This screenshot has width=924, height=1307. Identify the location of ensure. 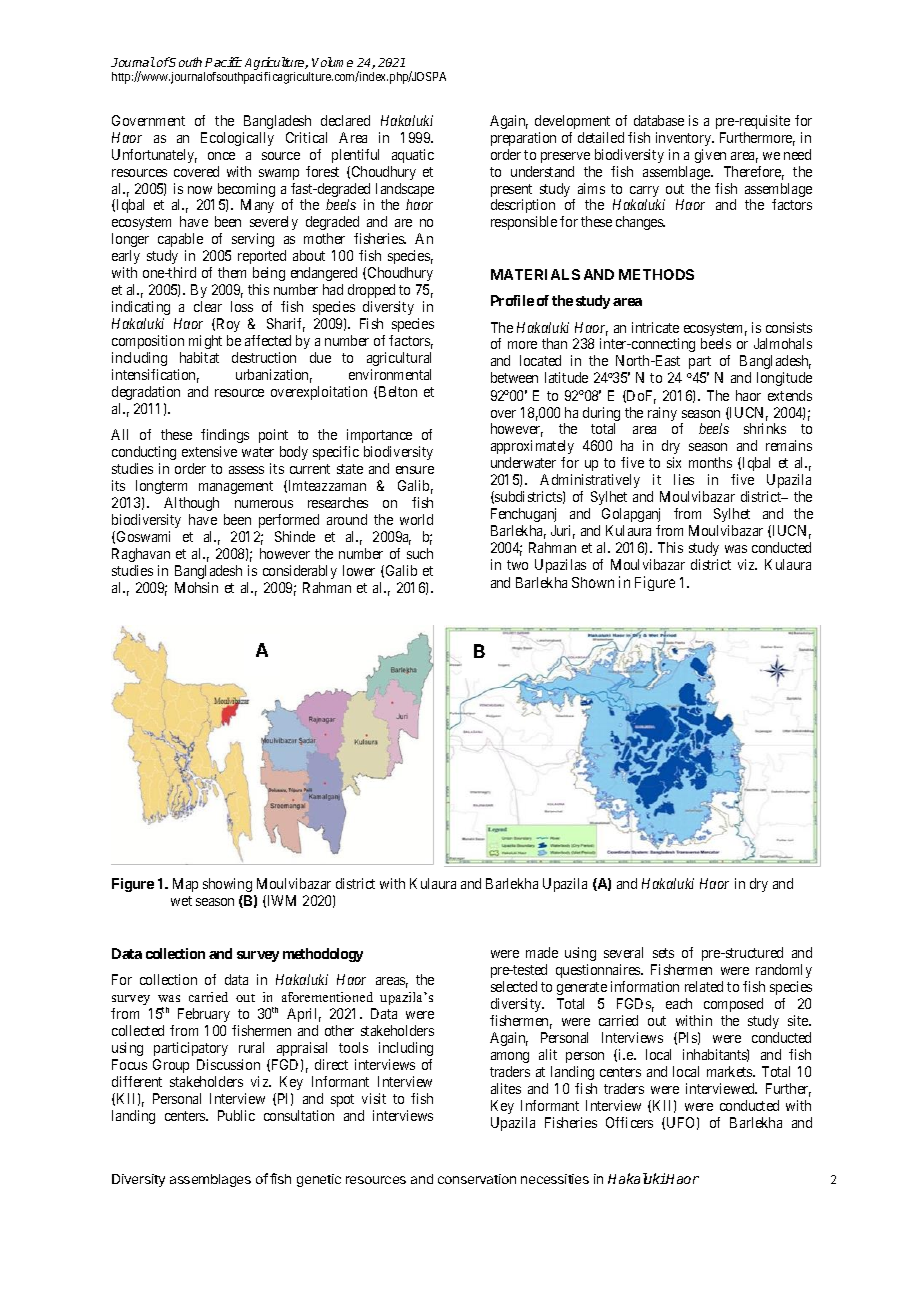
(415, 470).
